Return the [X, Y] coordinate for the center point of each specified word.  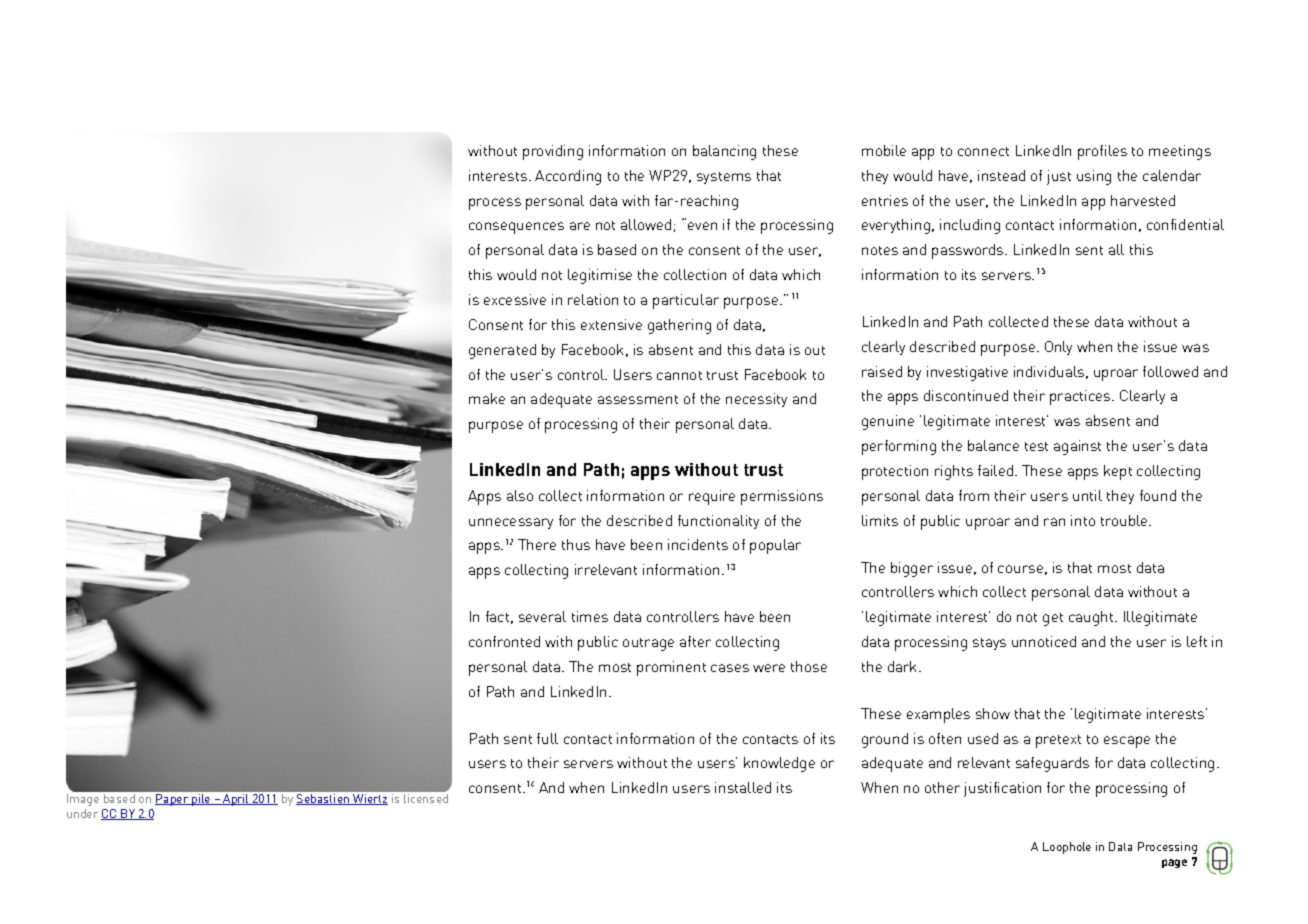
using [1094, 177]
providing [553, 152]
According [568, 177]
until [1087, 495]
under [82, 813]
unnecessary [511, 523]
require [712, 497]
